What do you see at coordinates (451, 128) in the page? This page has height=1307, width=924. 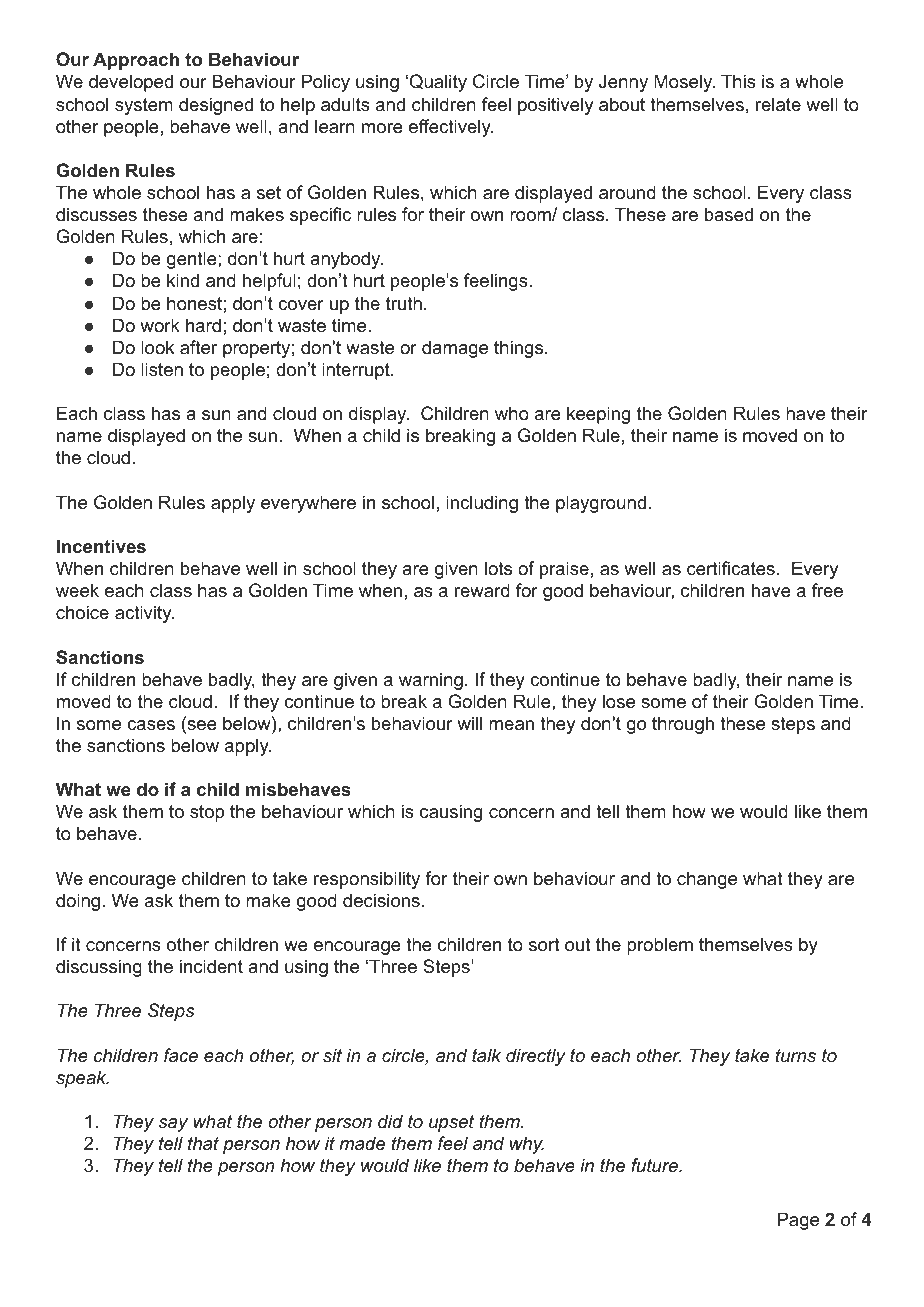 I see `effectively` at bounding box center [451, 128].
